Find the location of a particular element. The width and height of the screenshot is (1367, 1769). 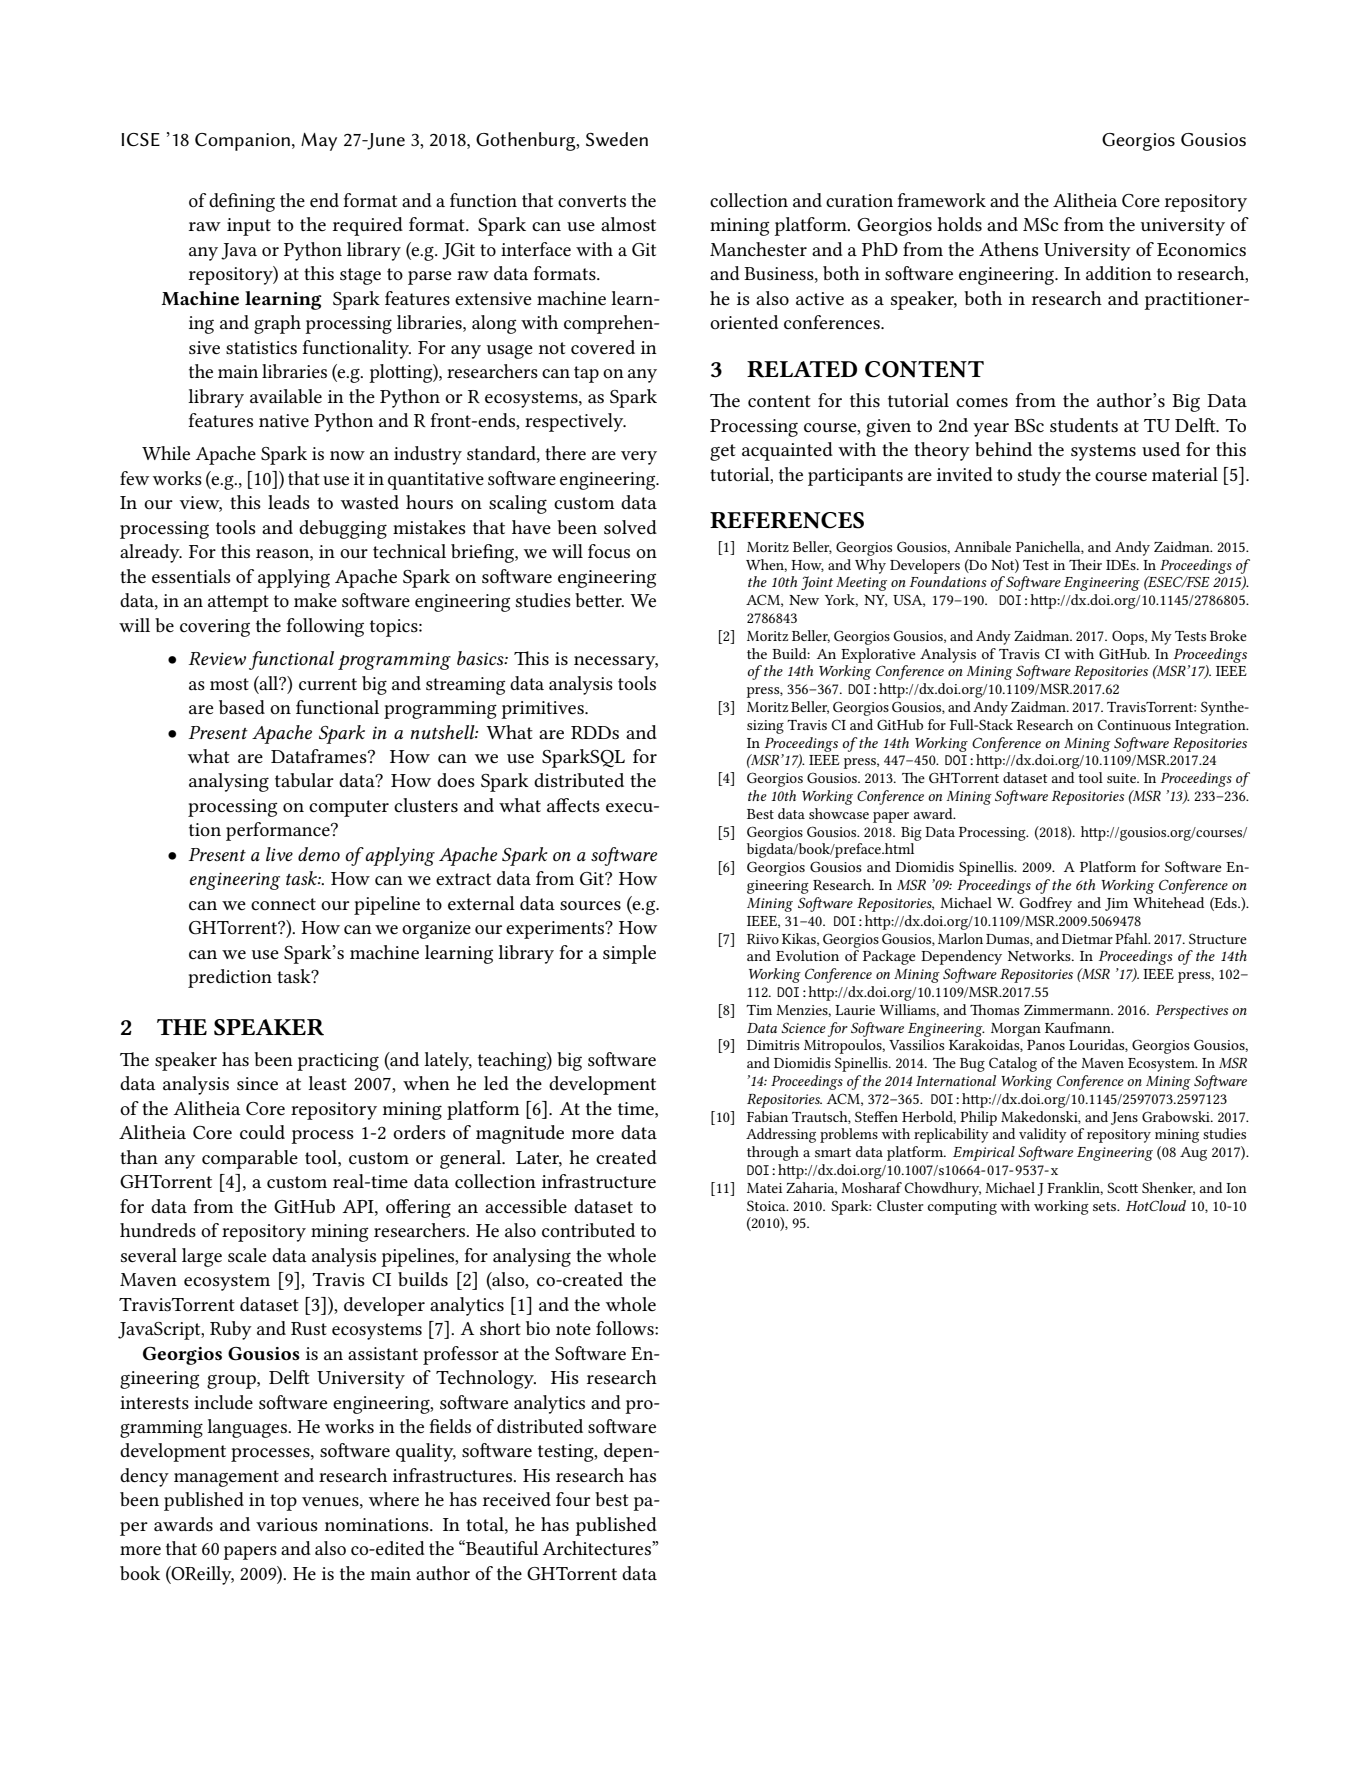

various is located at coordinates (287, 1525).
